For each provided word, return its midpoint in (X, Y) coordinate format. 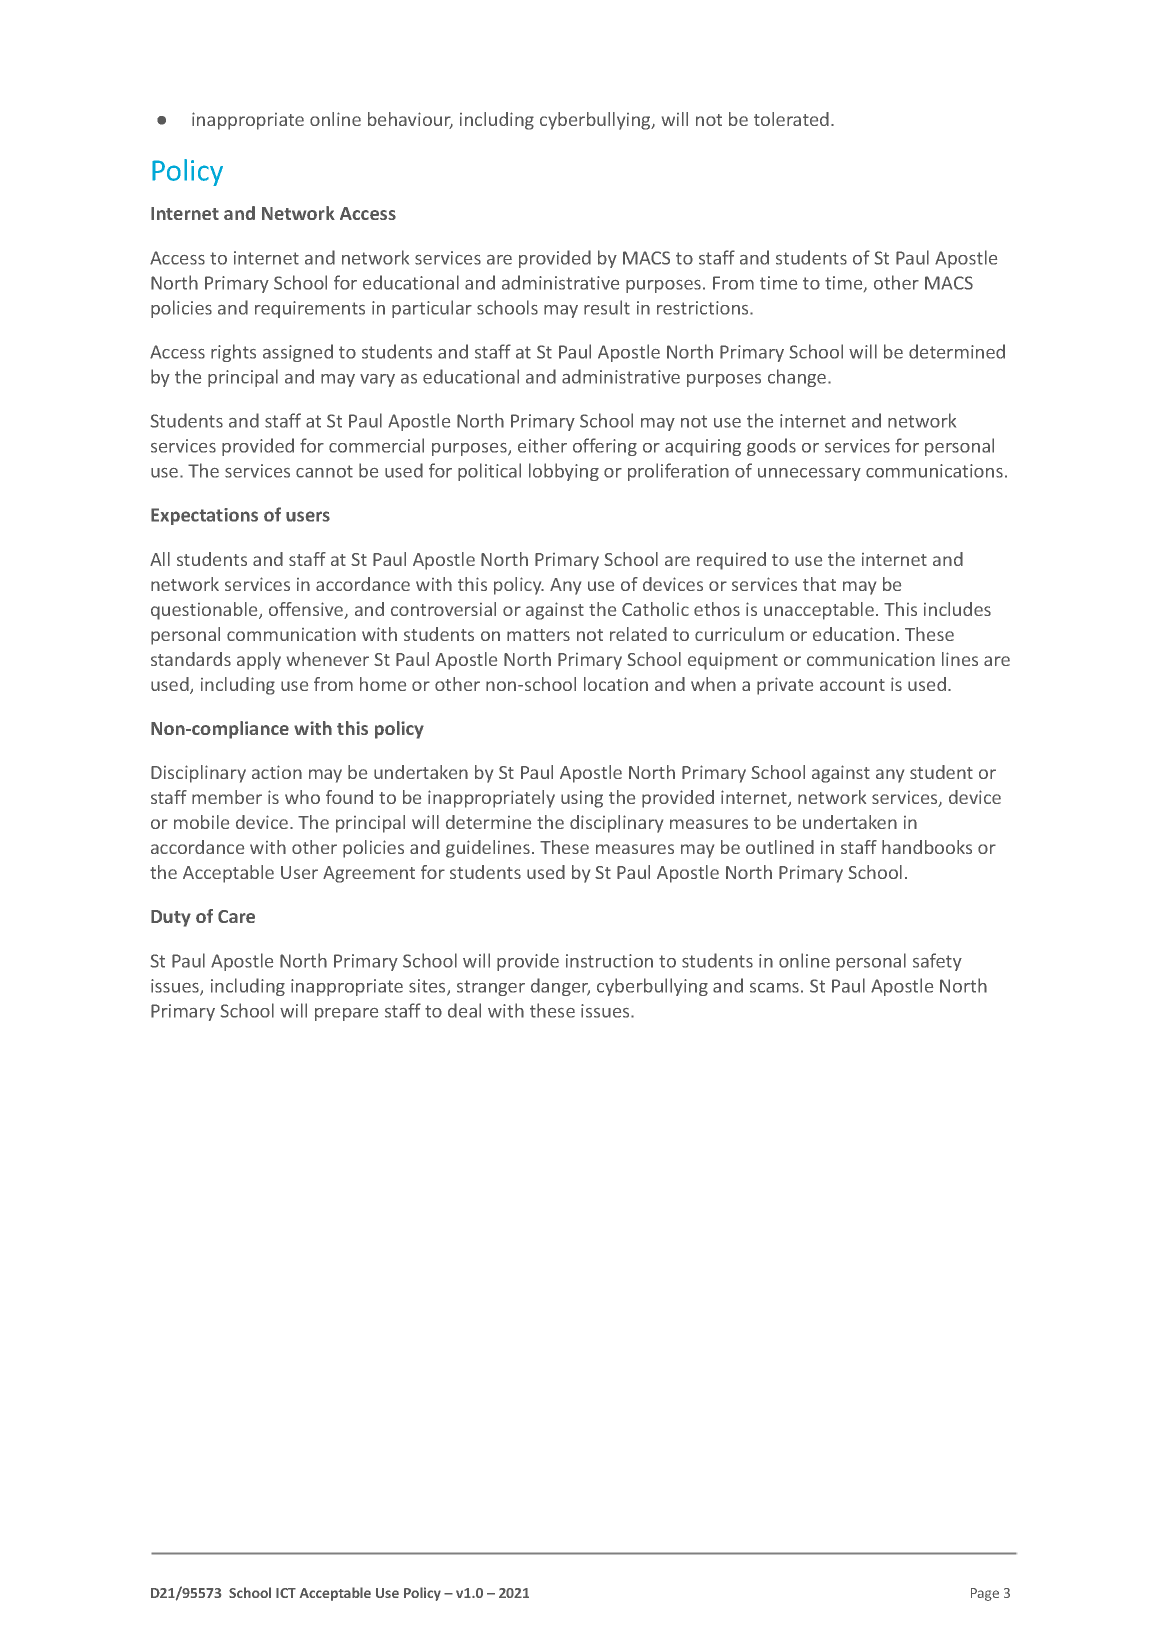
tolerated (791, 119)
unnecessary (809, 474)
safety (937, 962)
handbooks (927, 847)
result (607, 307)
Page (985, 1594)
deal (464, 1010)
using (582, 799)
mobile (201, 822)
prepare (346, 1014)
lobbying (564, 472)
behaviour (410, 120)
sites (428, 987)
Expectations (204, 516)
